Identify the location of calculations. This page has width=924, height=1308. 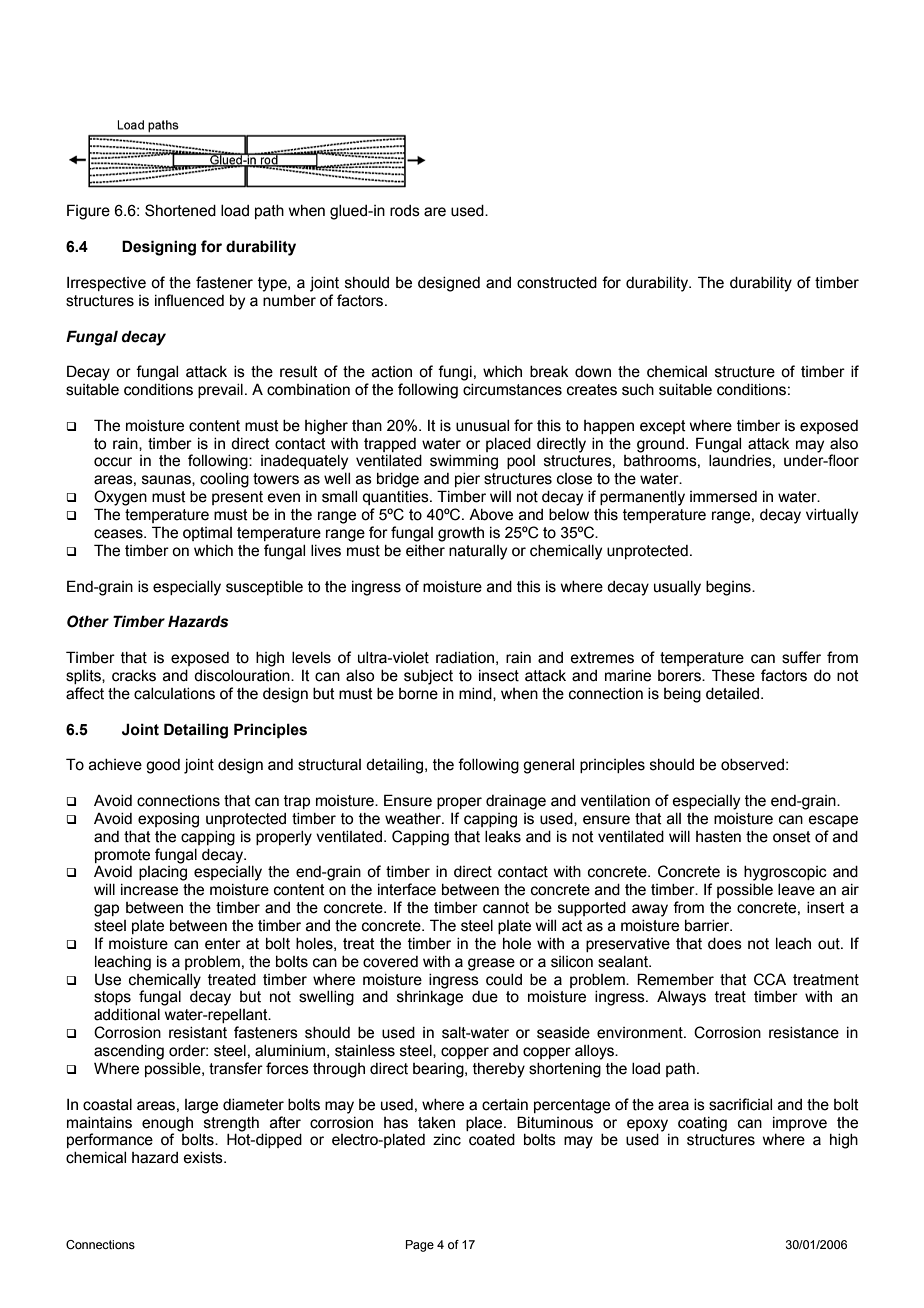
(174, 694).
